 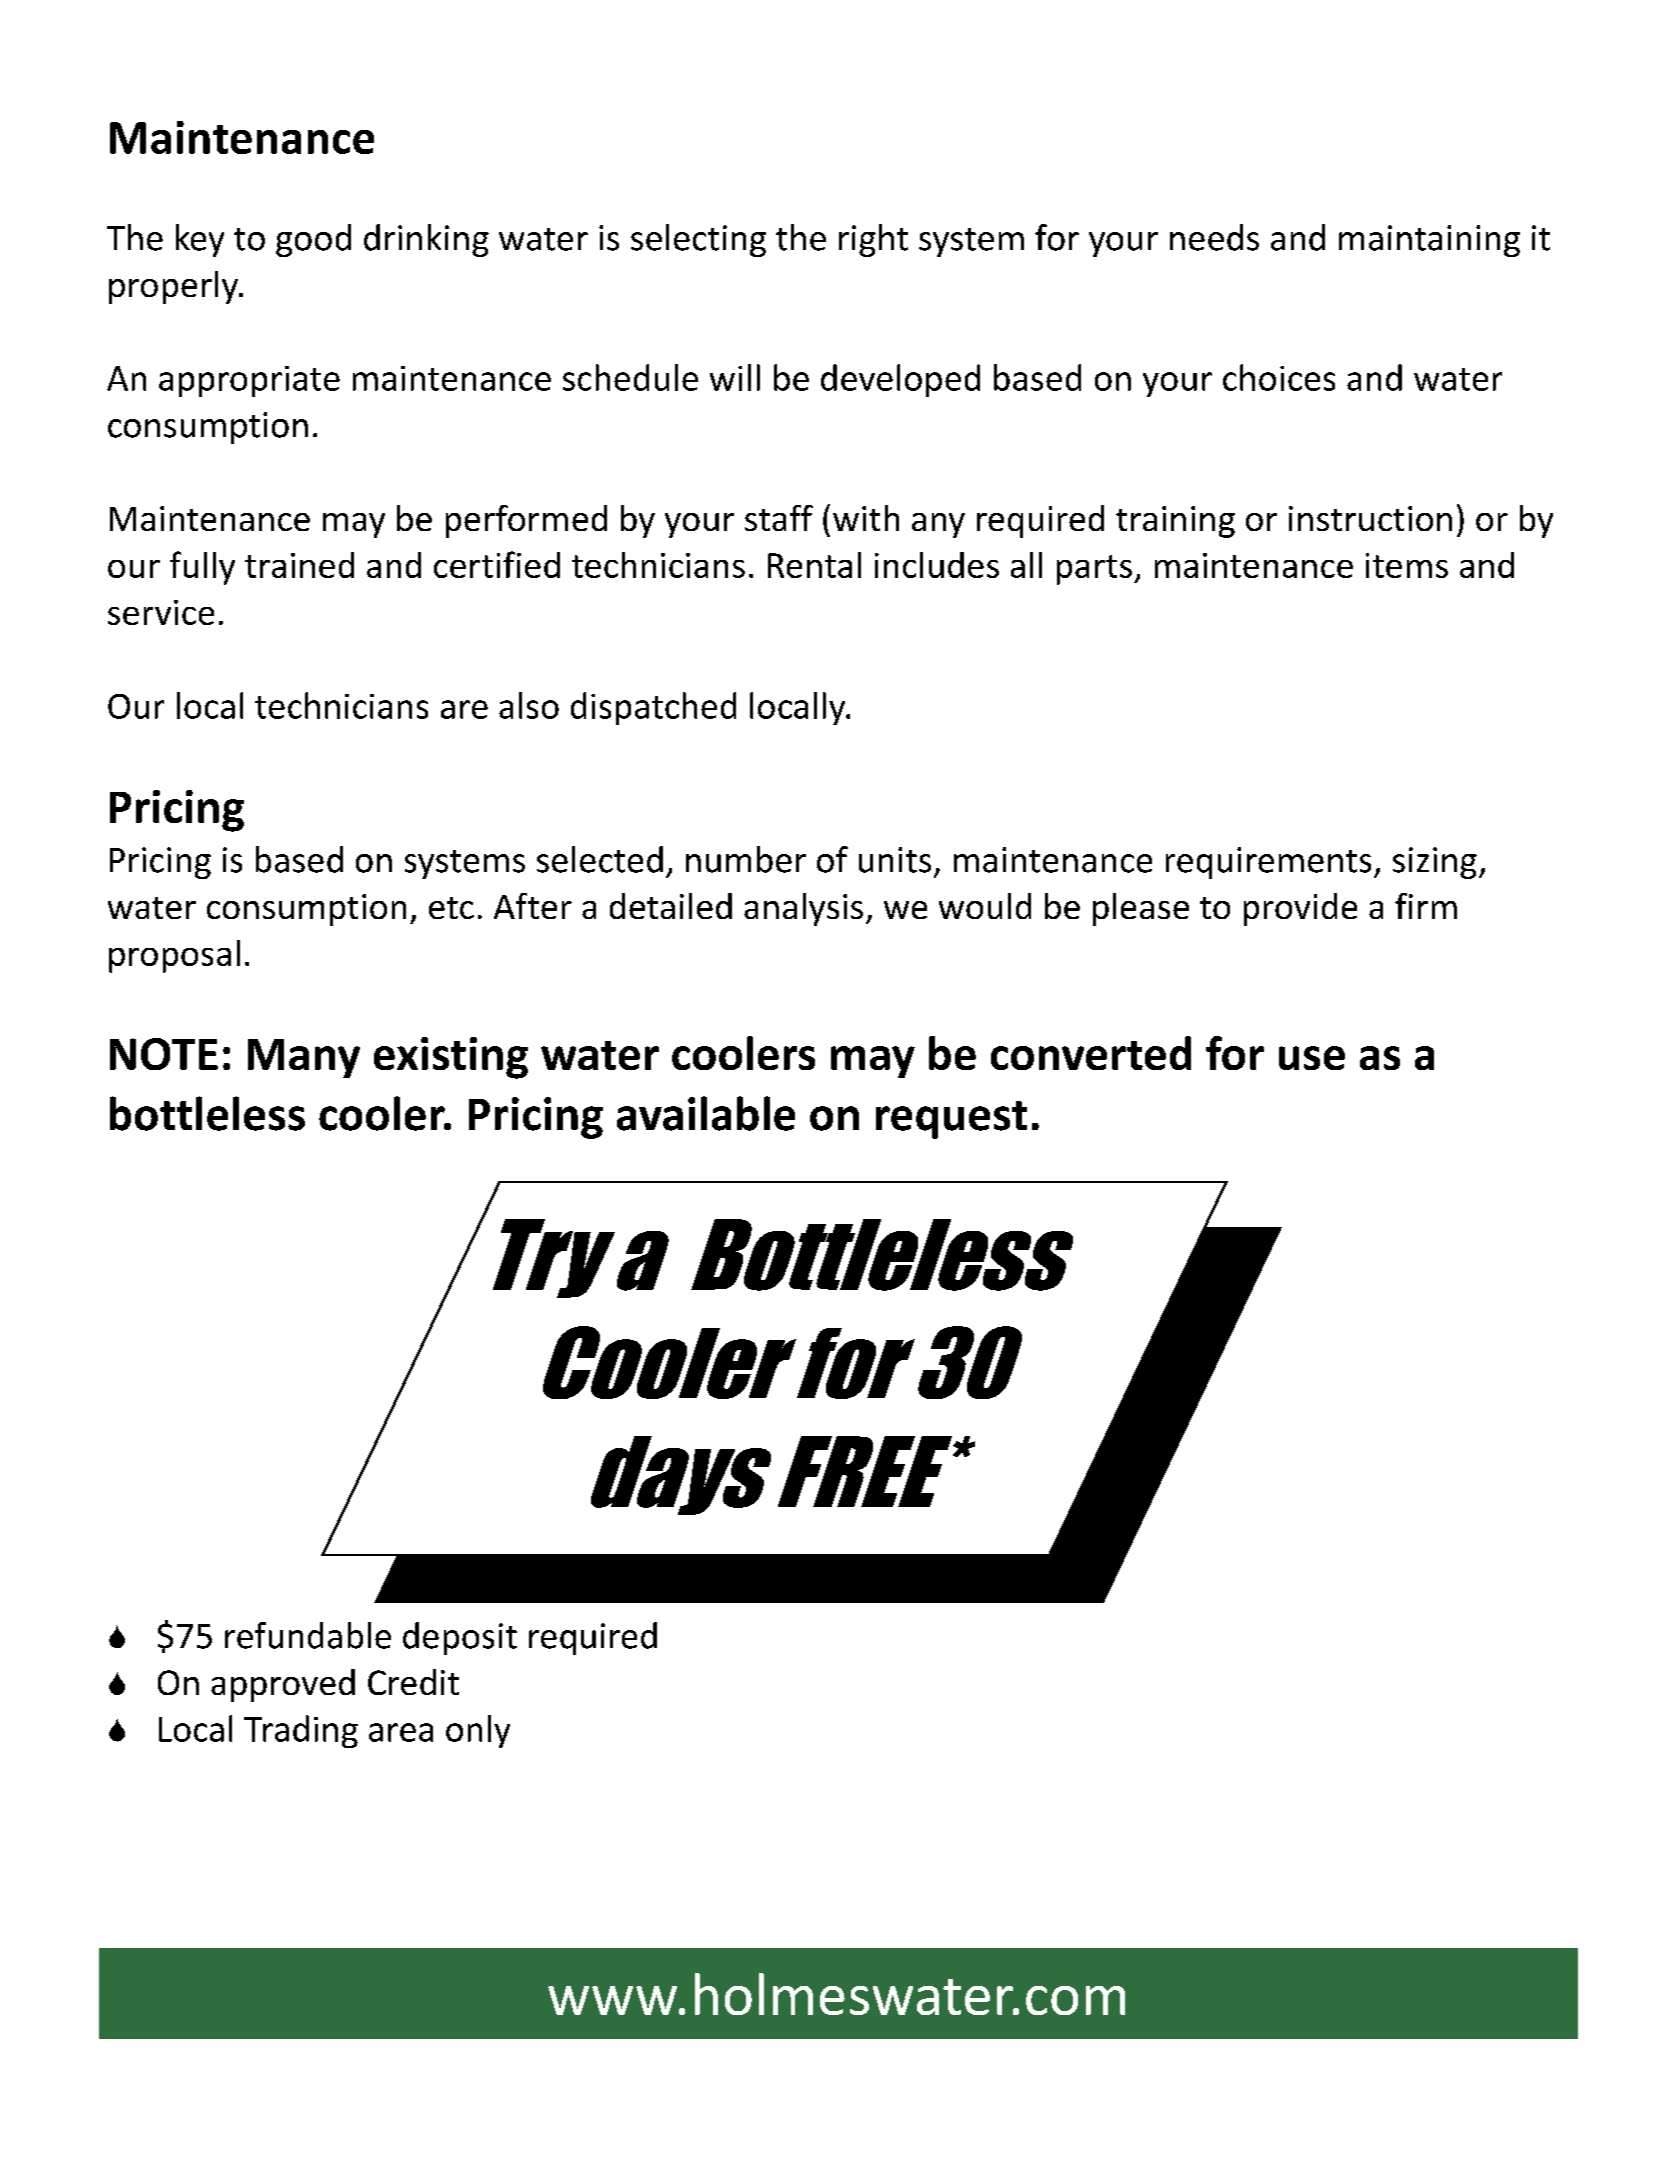 I want to click on Many, so click(x=304, y=1058).
